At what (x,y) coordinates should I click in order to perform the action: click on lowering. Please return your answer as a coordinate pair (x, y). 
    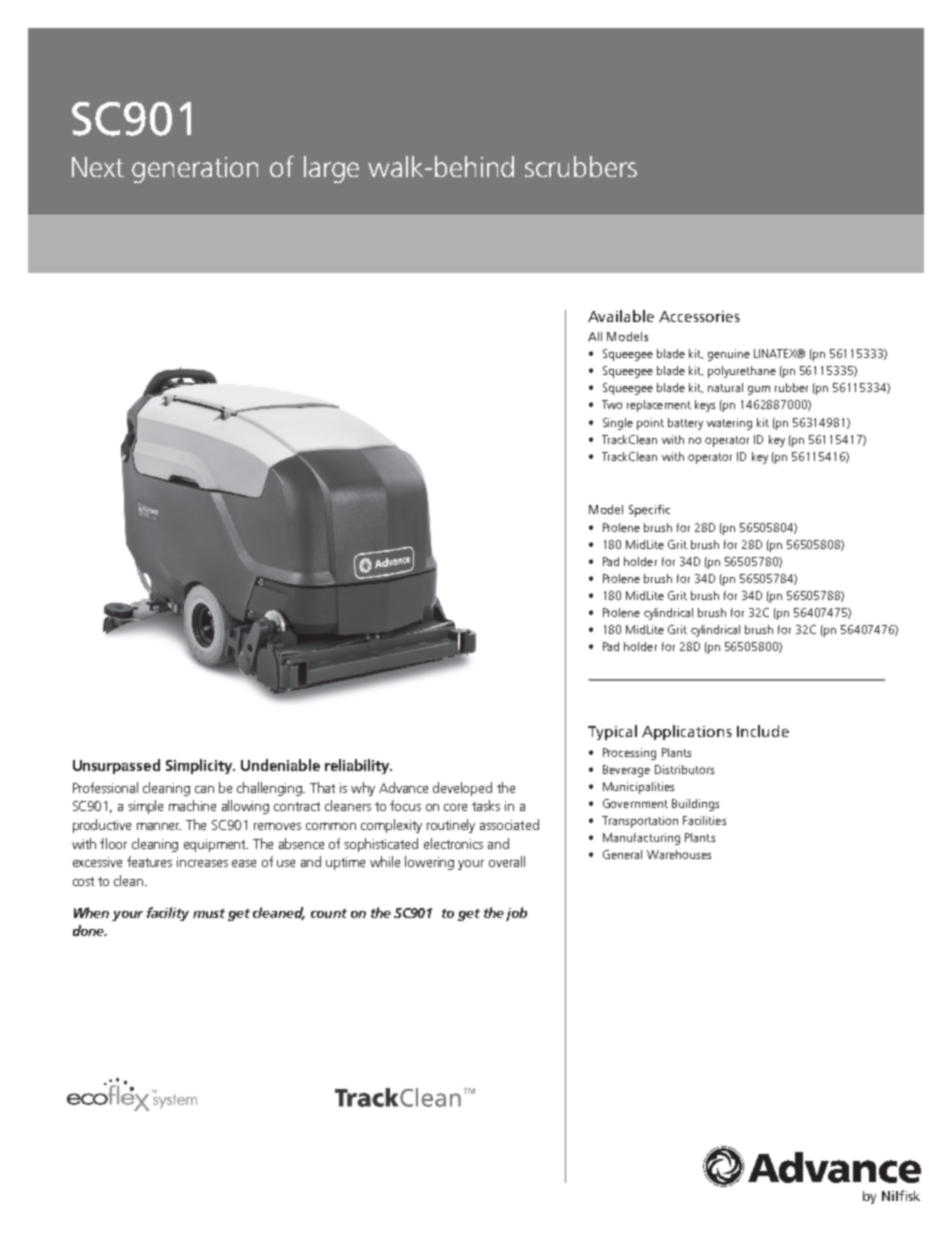
    Looking at the image, I should click on (429, 863).
